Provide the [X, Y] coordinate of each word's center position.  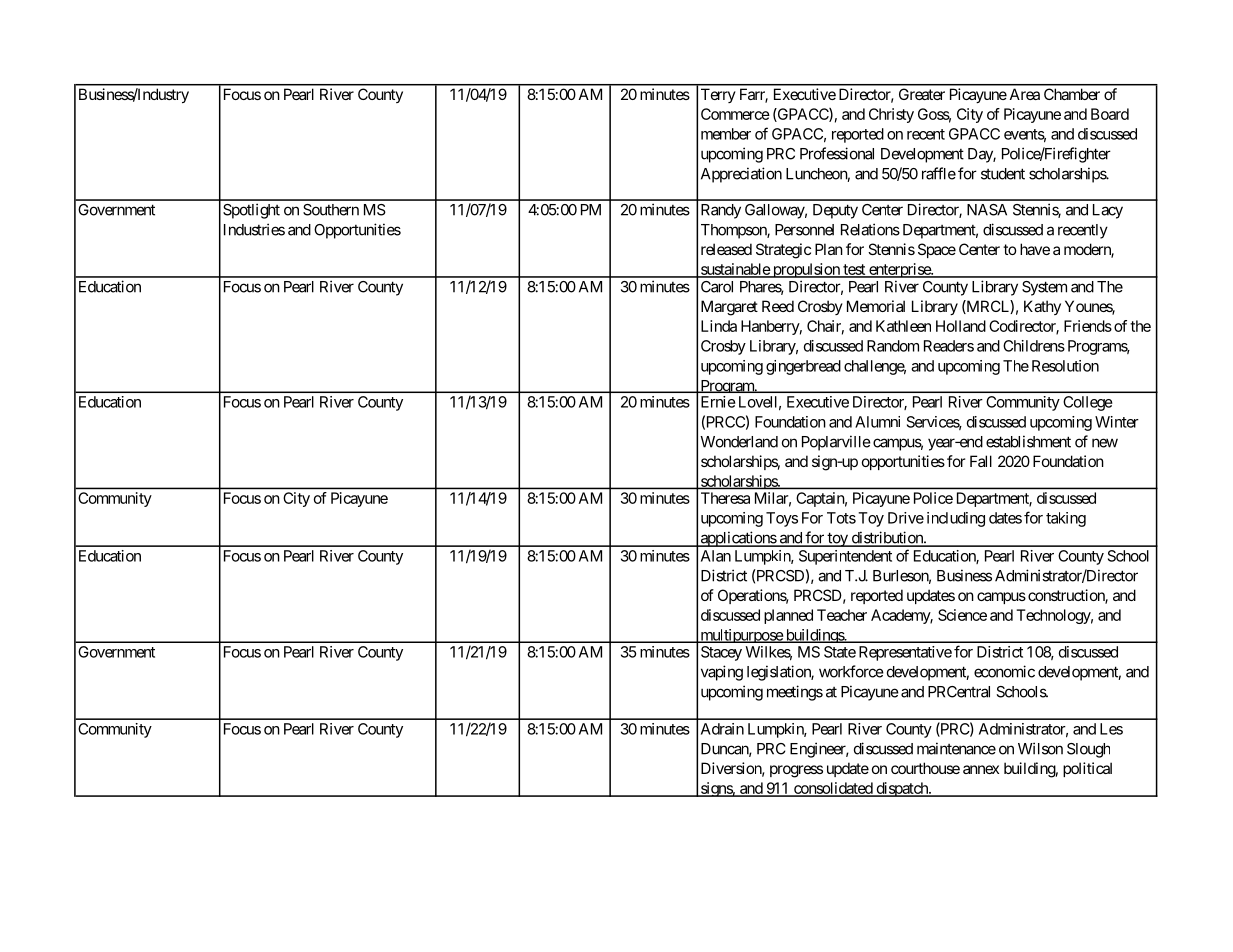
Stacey [721, 653]
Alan [716, 556]
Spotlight [251, 211]
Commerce [735, 114]
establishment [1028, 441]
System [1044, 288]
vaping [722, 673]
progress [796, 771]
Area [1025, 94]
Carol [717, 287]
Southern [331, 210]
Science [962, 615]
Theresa [725, 498]
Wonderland [739, 442]
